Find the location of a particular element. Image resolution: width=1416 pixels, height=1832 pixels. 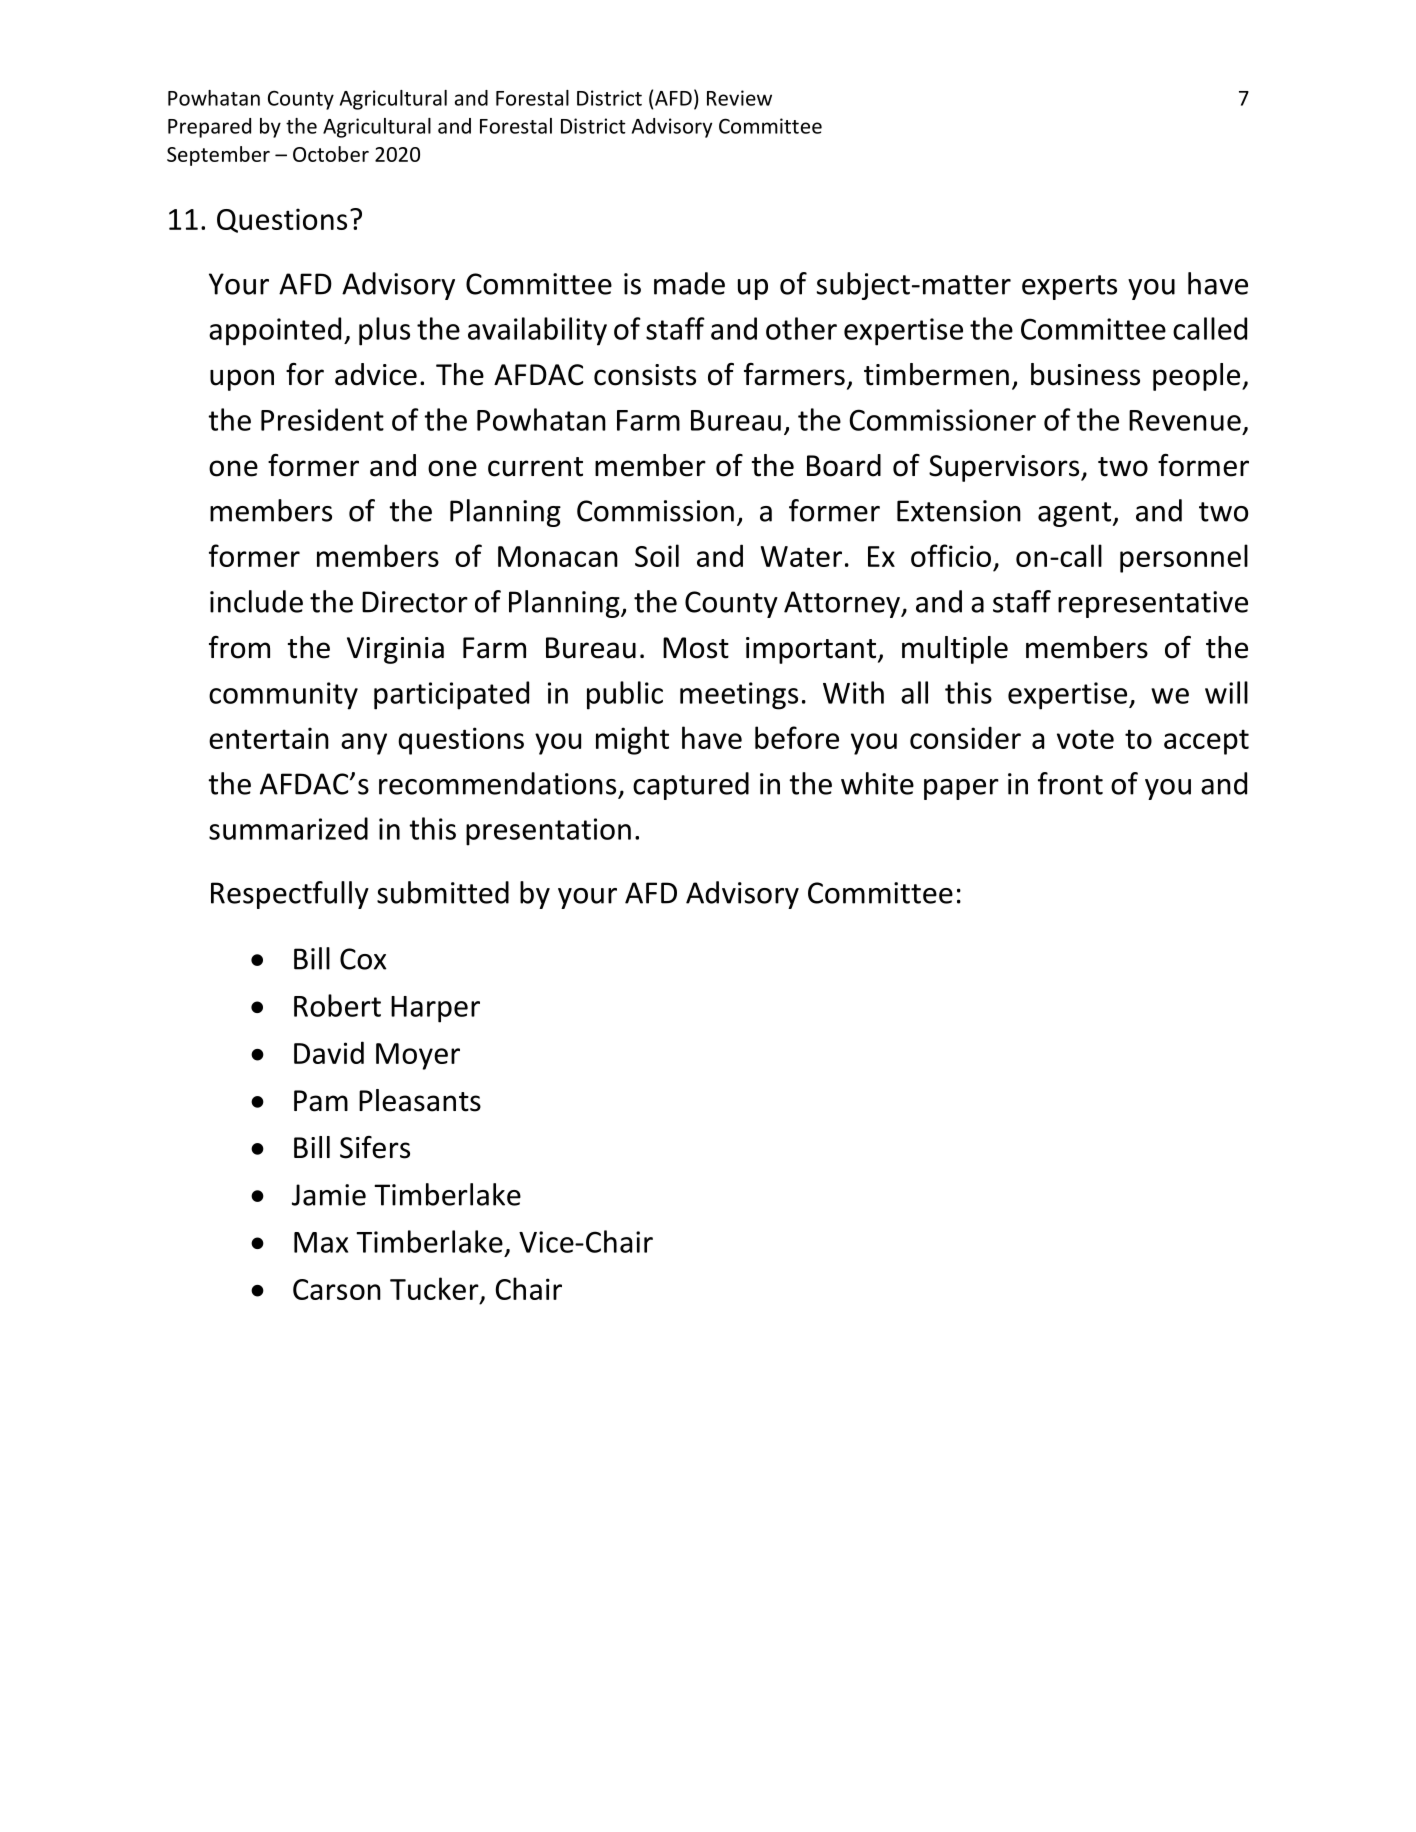

Review is located at coordinates (739, 98).
